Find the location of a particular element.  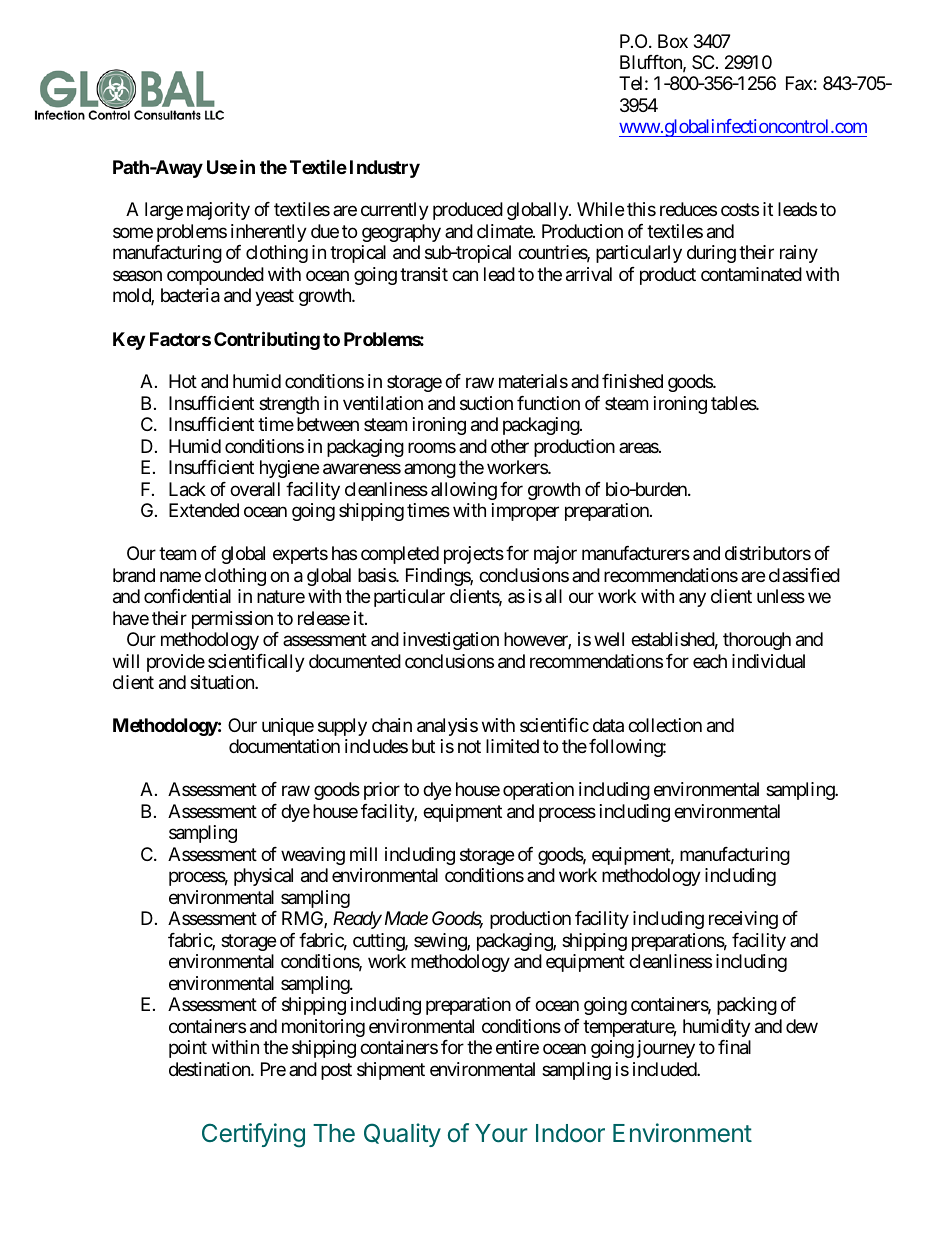

Industry is located at coordinates (385, 169).
